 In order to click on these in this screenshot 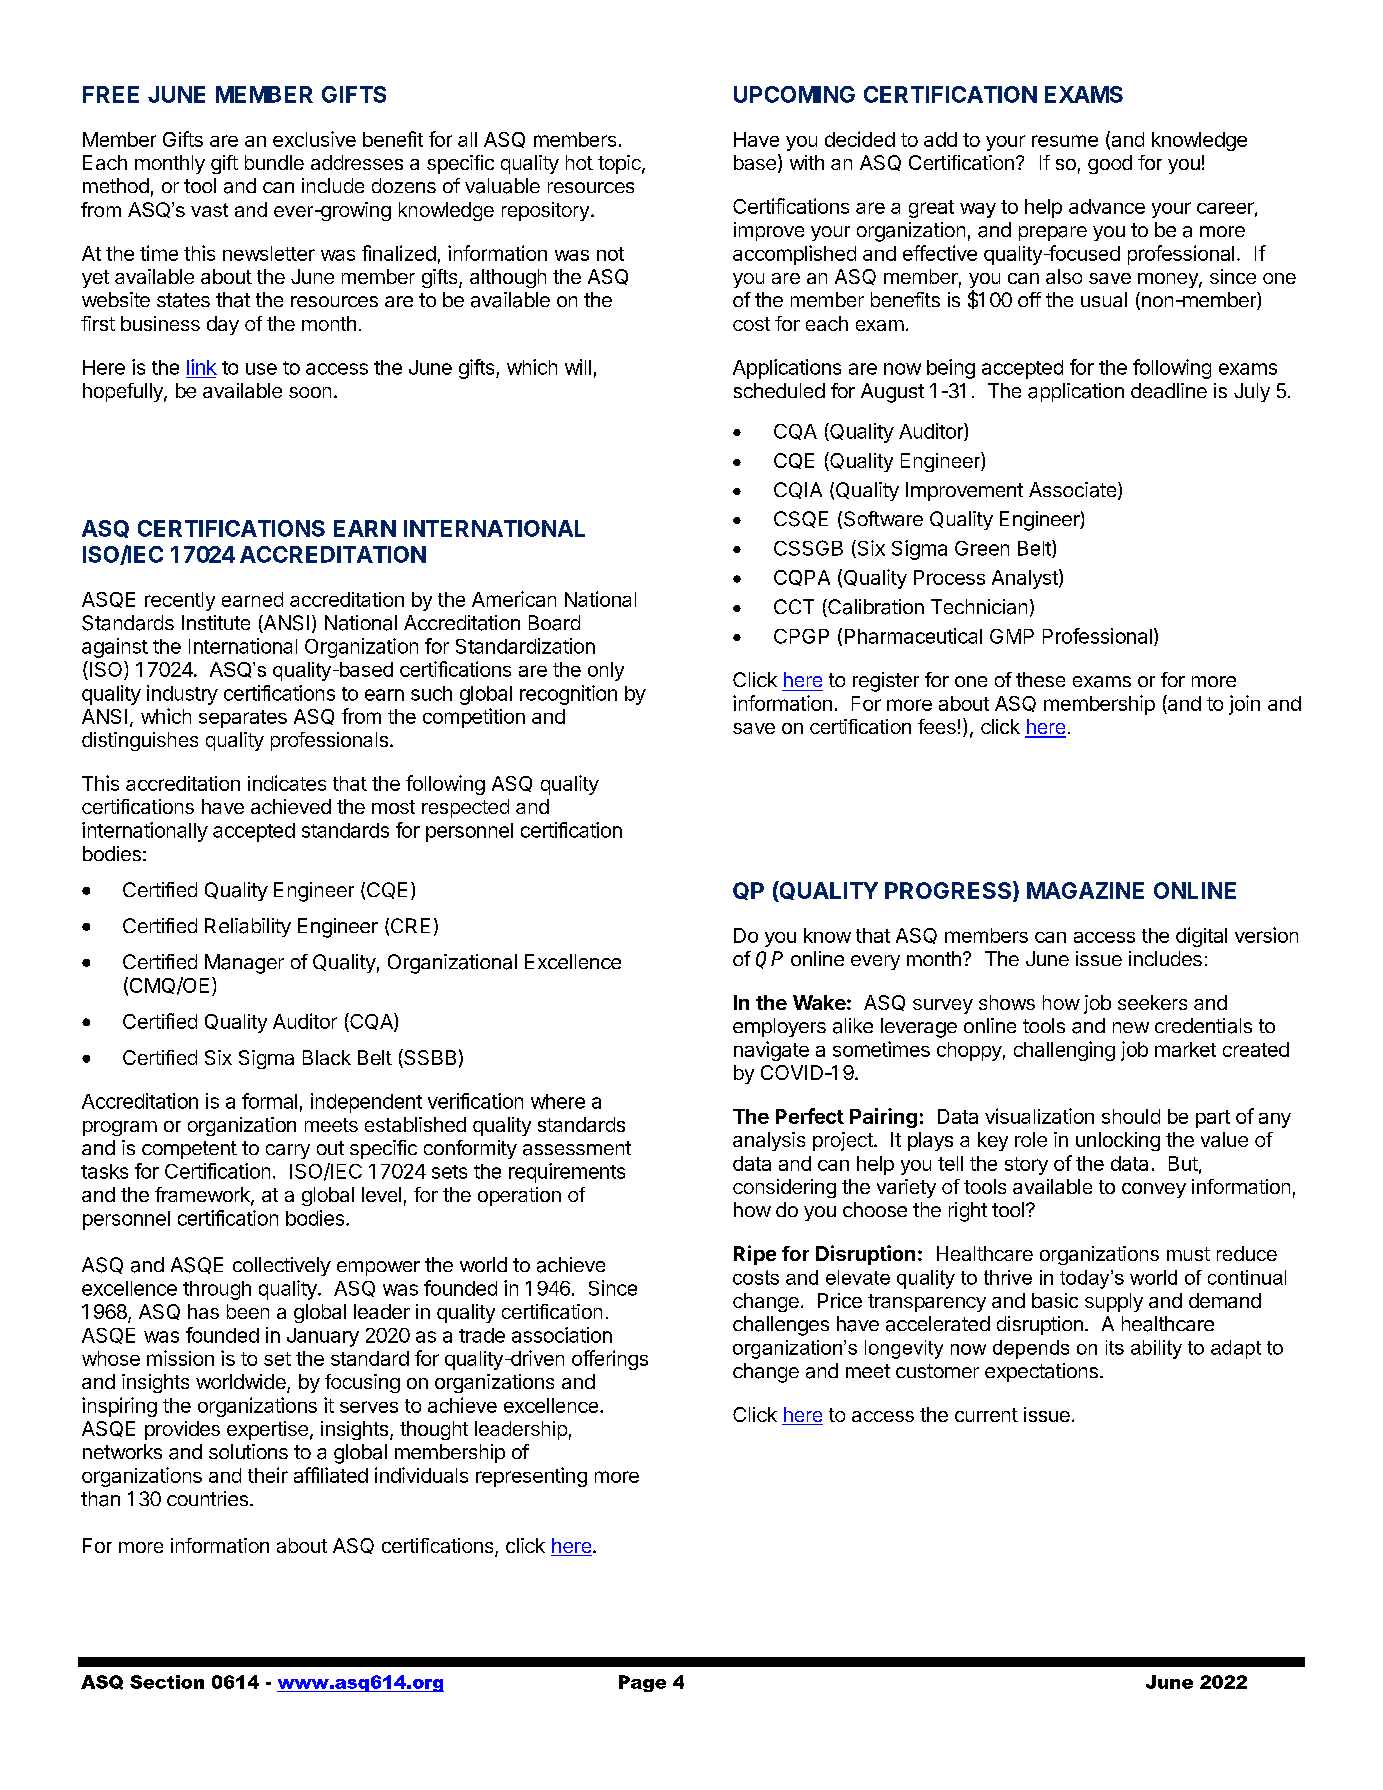, I will do `click(1040, 679)`.
